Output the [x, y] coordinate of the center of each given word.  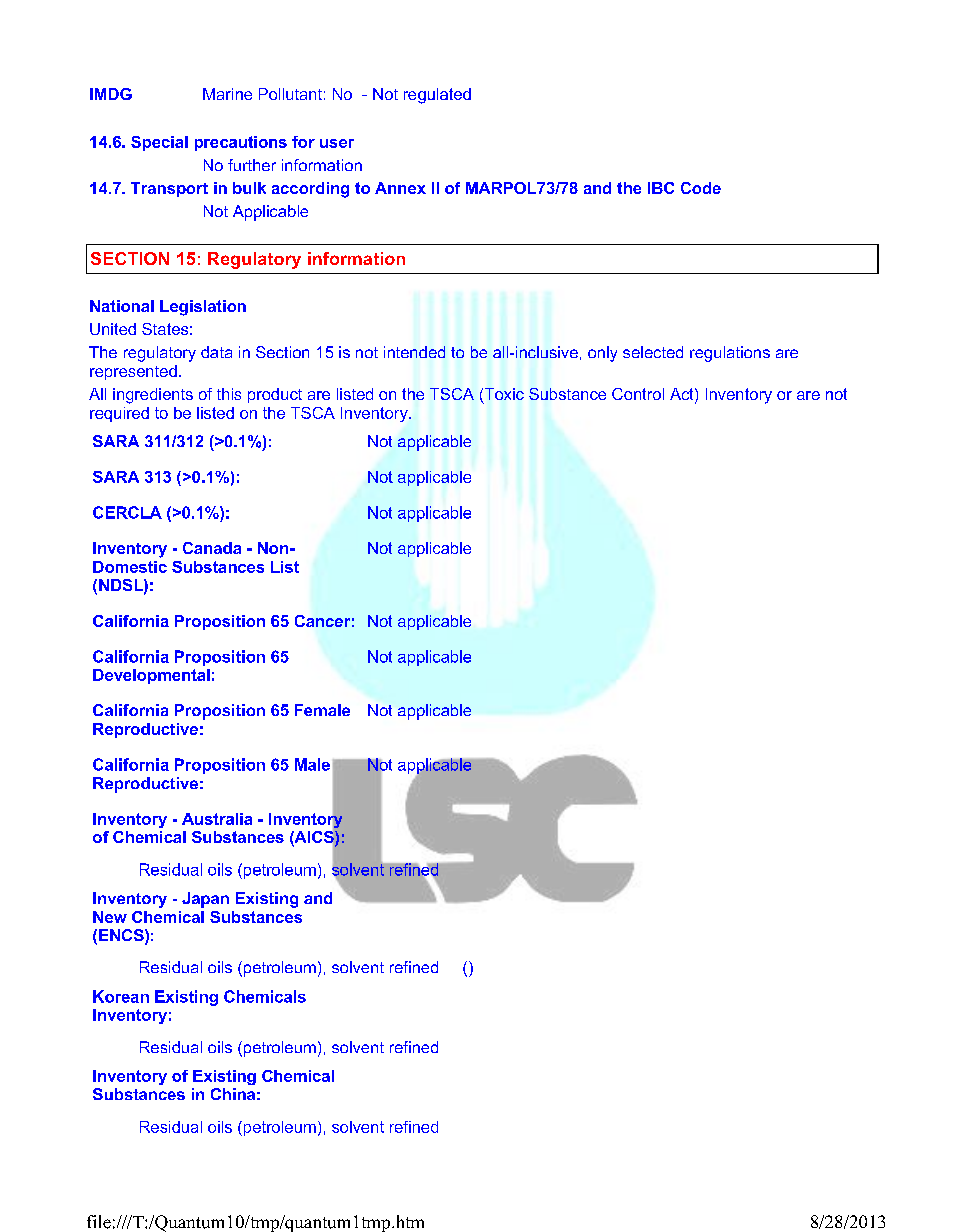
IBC [661, 188]
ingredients [153, 396]
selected [653, 352]
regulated [437, 96]
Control [638, 394]
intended [414, 352]
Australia [217, 819]
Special [159, 143]
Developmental [151, 676]
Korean [121, 996]
